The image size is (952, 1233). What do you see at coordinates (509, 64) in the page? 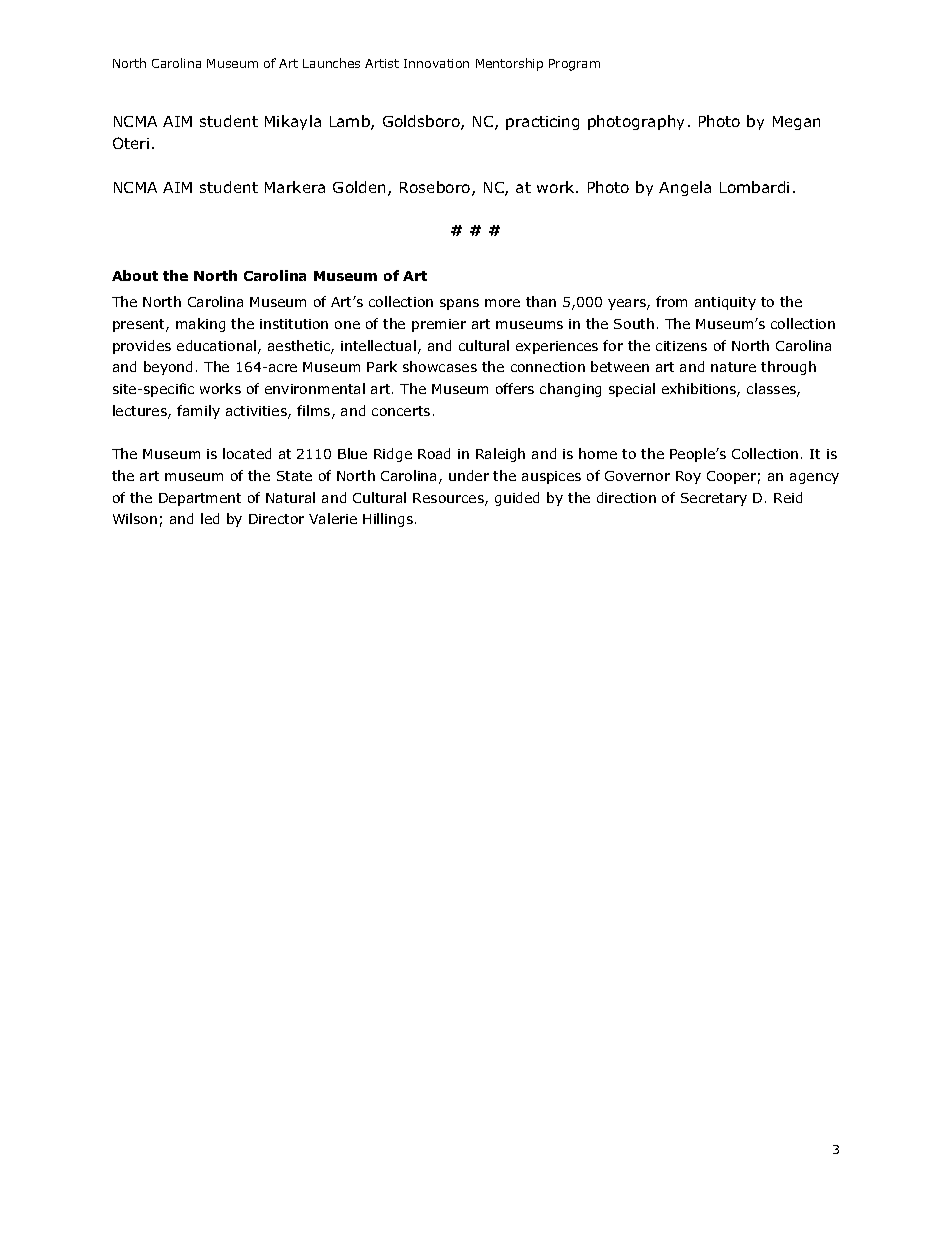
I see `Mentorship` at bounding box center [509, 64].
